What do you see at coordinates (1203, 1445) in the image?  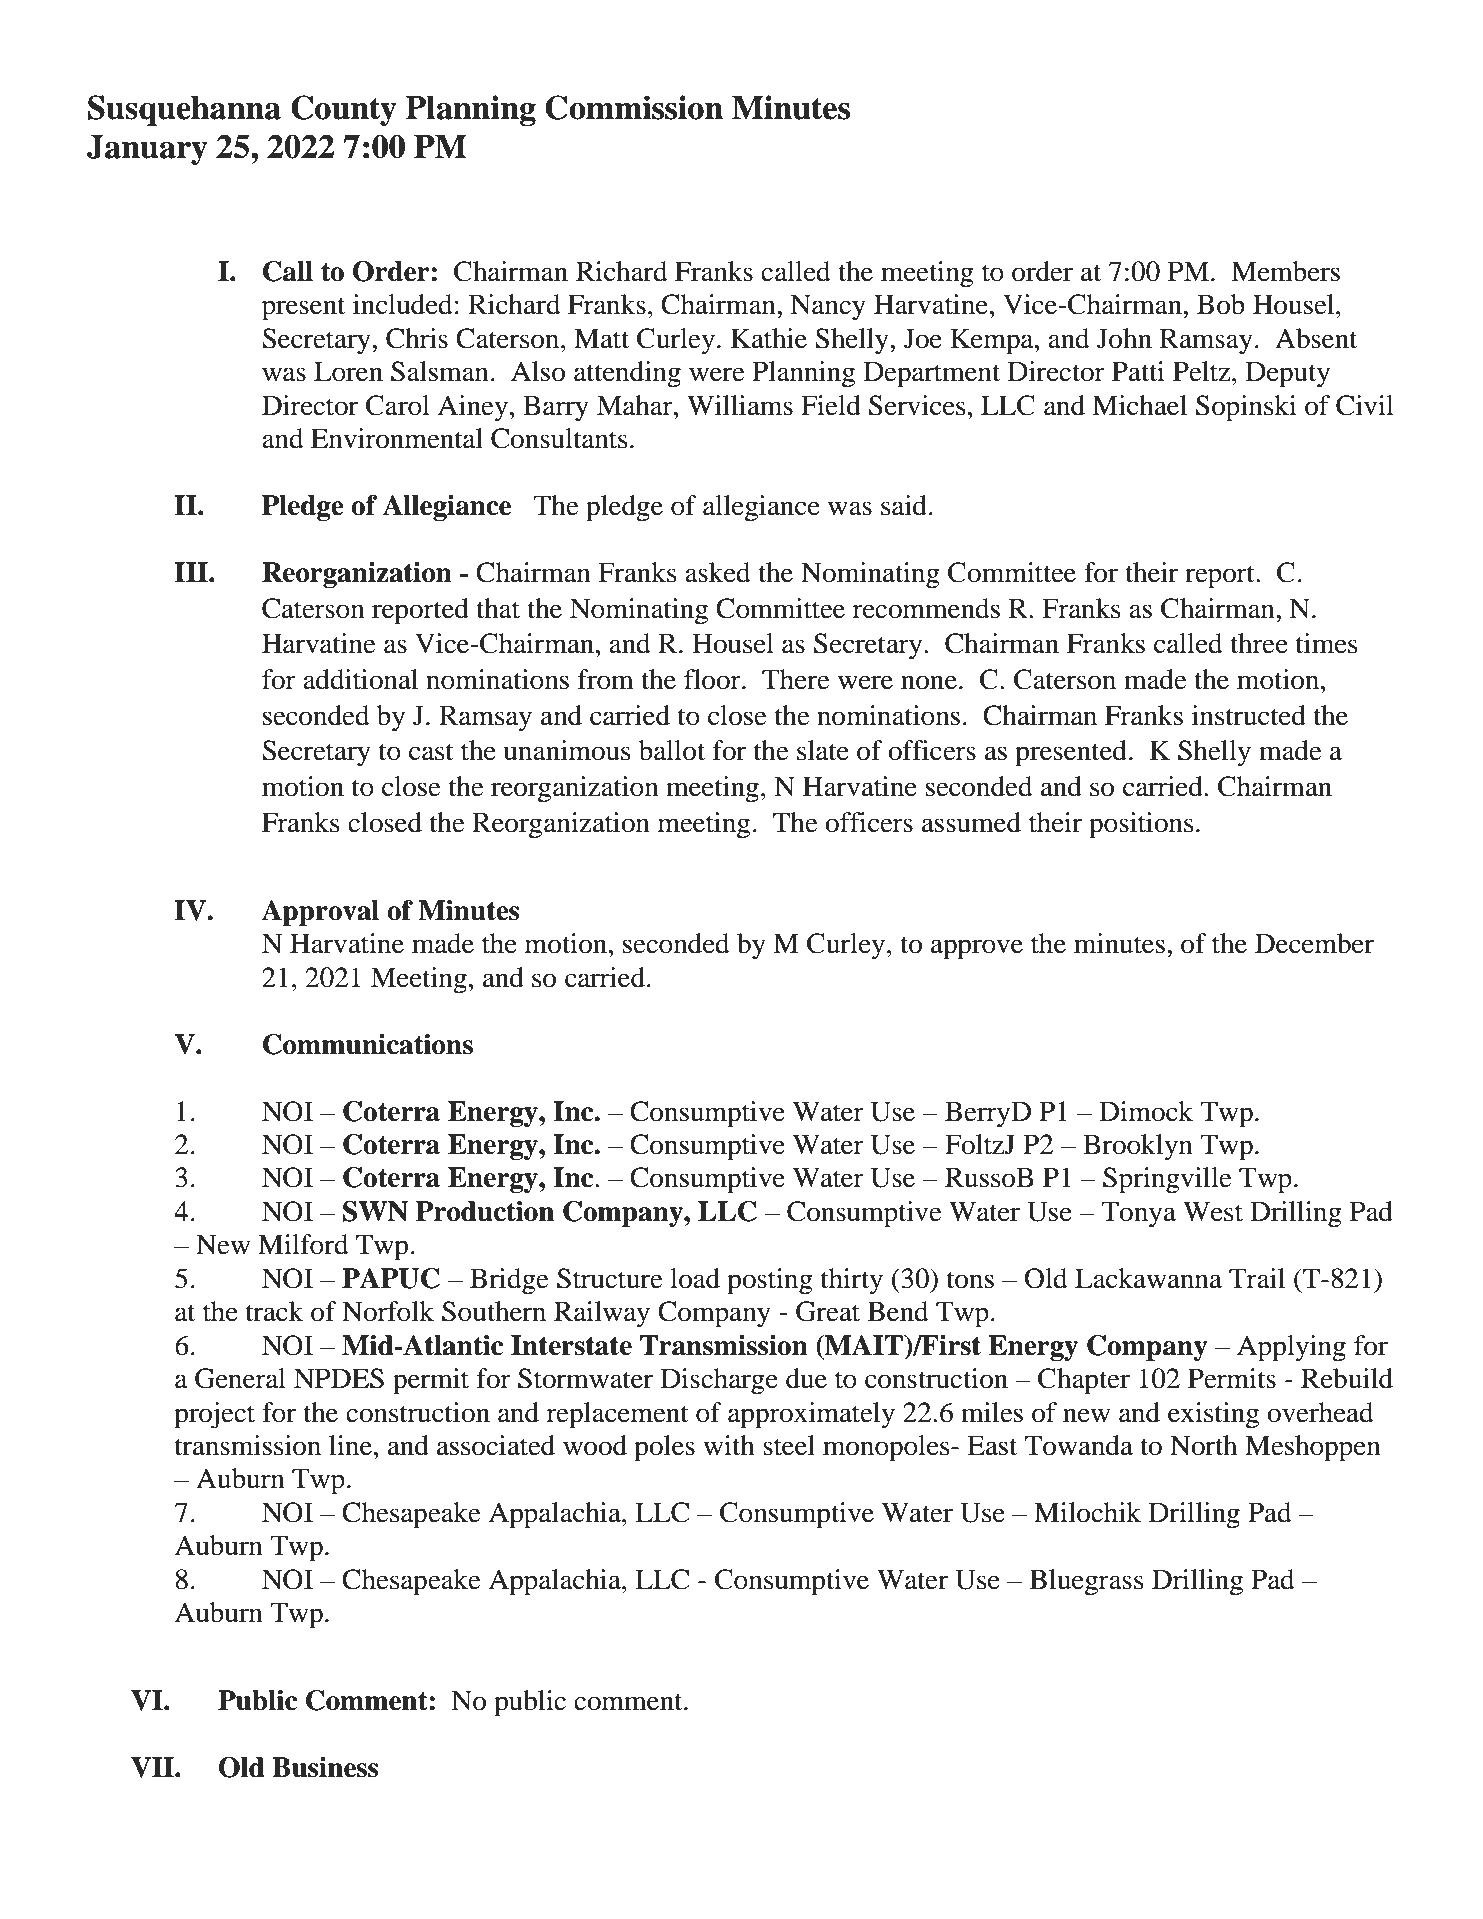 I see `North` at bounding box center [1203, 1445].
